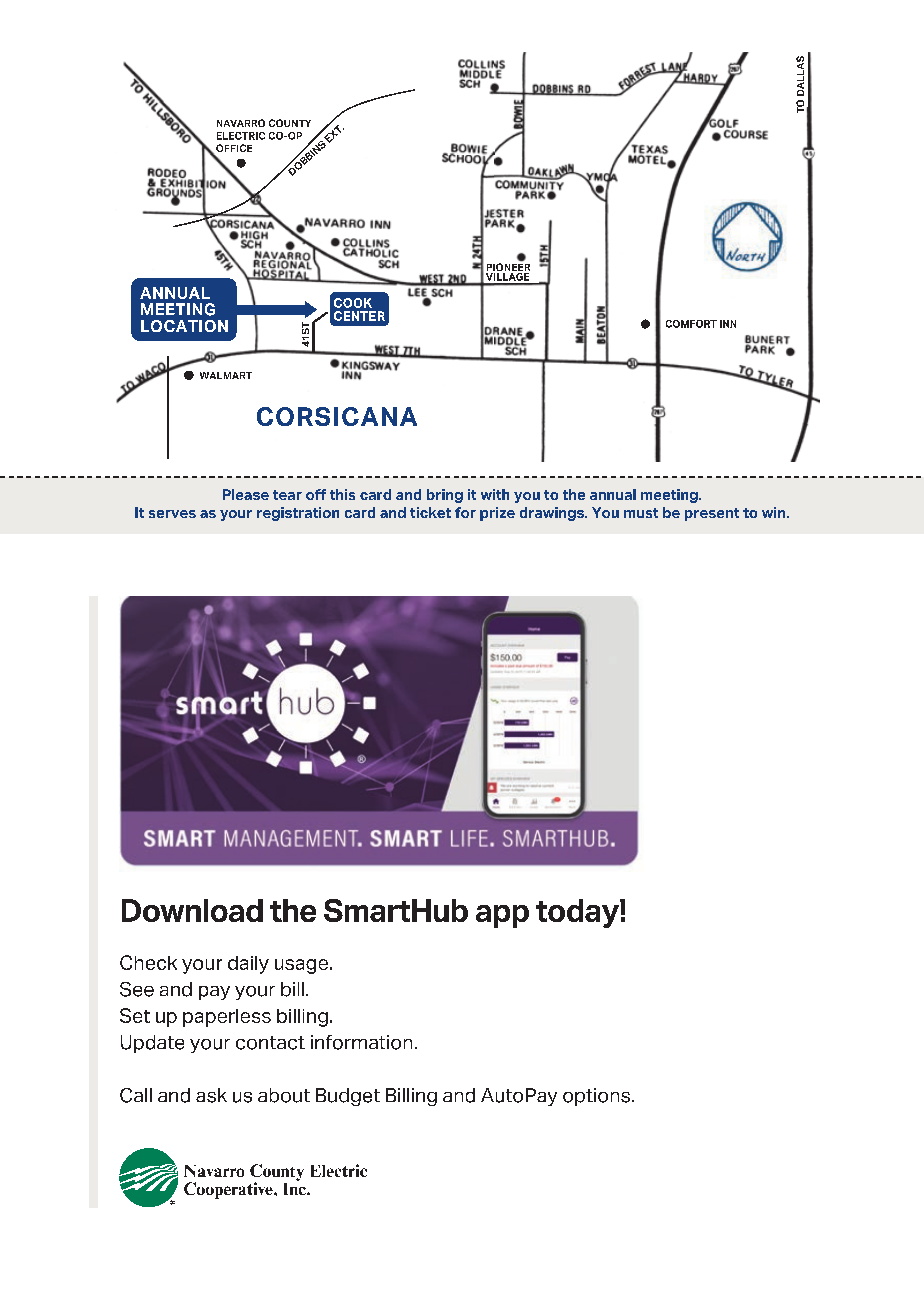 The image size is (924, 1297). Describe the element at coordinates (233, 149) in the page. I see `OFFICE` at that location.
